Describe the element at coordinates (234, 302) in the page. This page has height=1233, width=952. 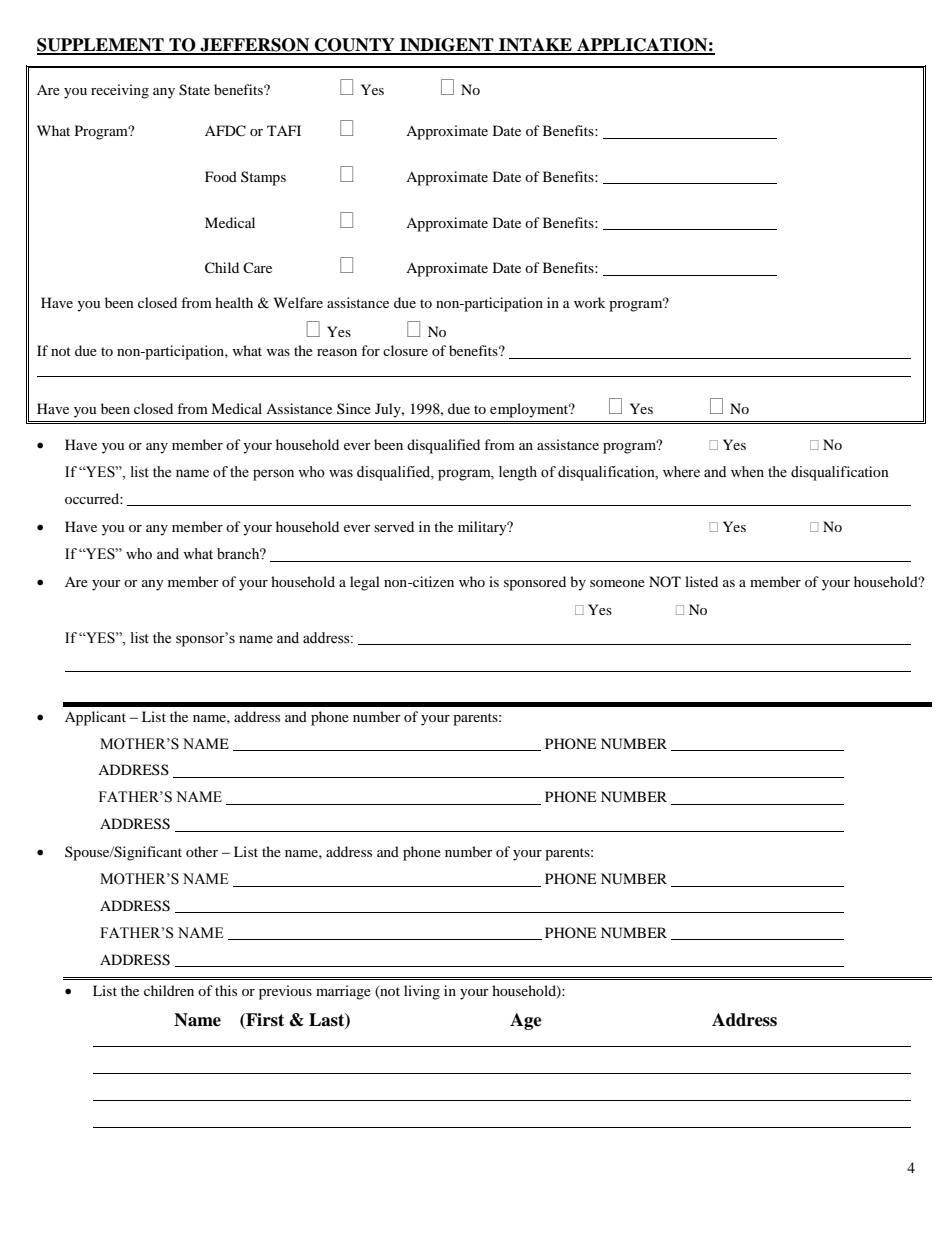
I see `health` at that location.
